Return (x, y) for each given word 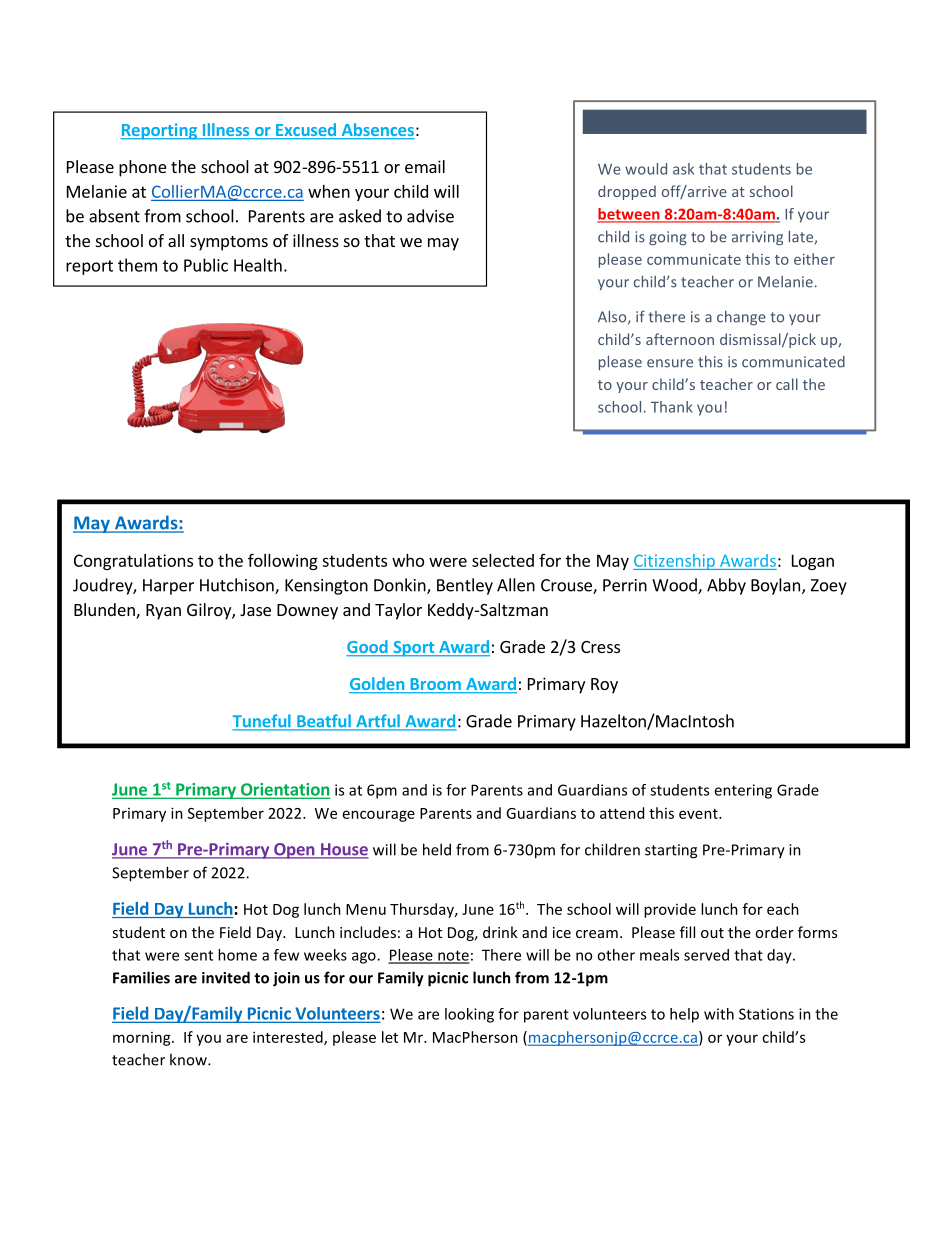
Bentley (465, 586)
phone (143, 168)
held (437, 849)
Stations (766, 1014)
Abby (726, 586)
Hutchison (238, 586)
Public (206, 265)
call (787, 384)
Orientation (284, 790)
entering (743, 791)
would (646, 169)
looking (469, 1015)
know (189, 1059)
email (425, 166)
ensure (670, 363)
